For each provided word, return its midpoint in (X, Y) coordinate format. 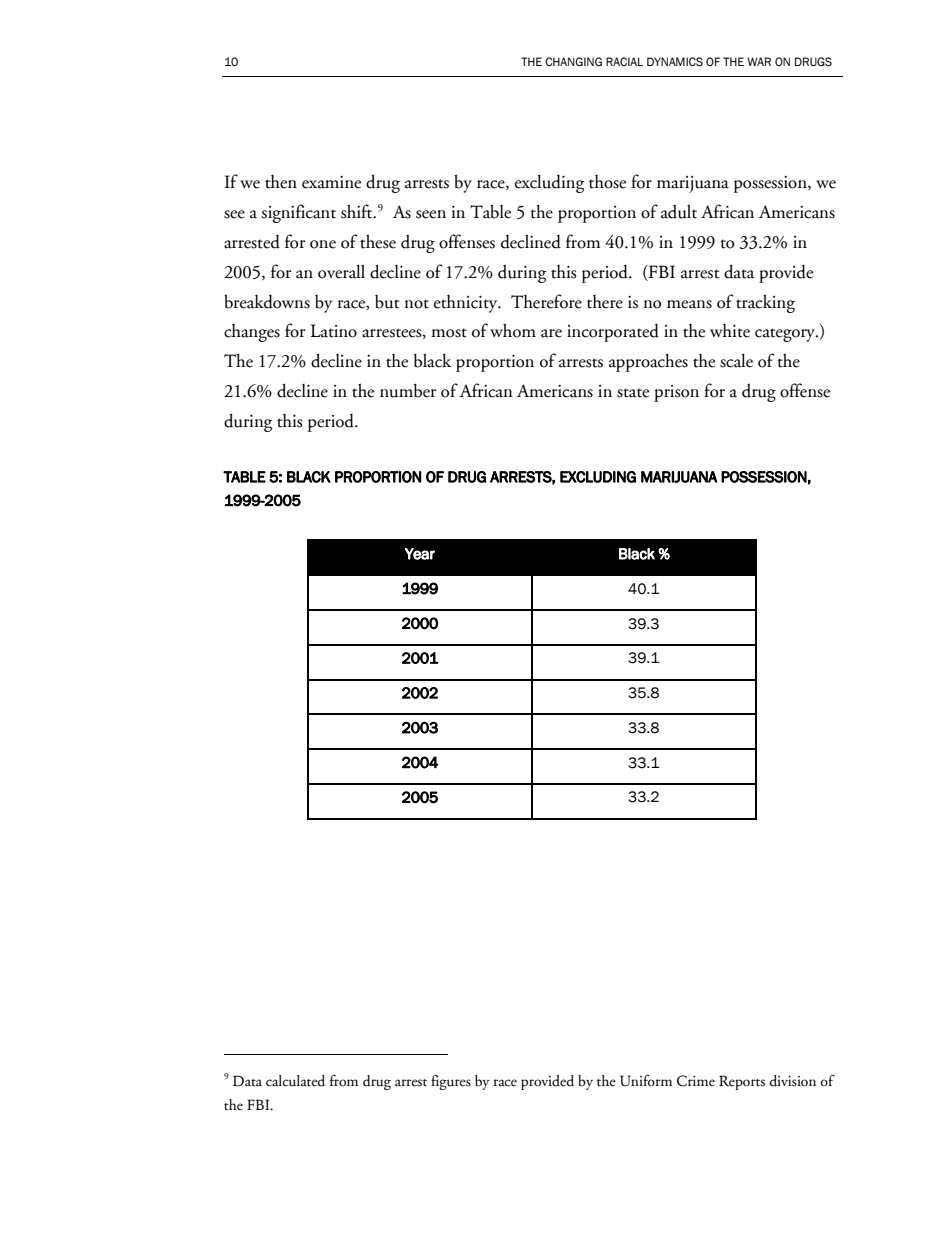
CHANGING (573, 61)
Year (420, 554)
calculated (295, 1081)
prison (676, 393)
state (633, 393)
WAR (759, 61)
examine (331, 182)
